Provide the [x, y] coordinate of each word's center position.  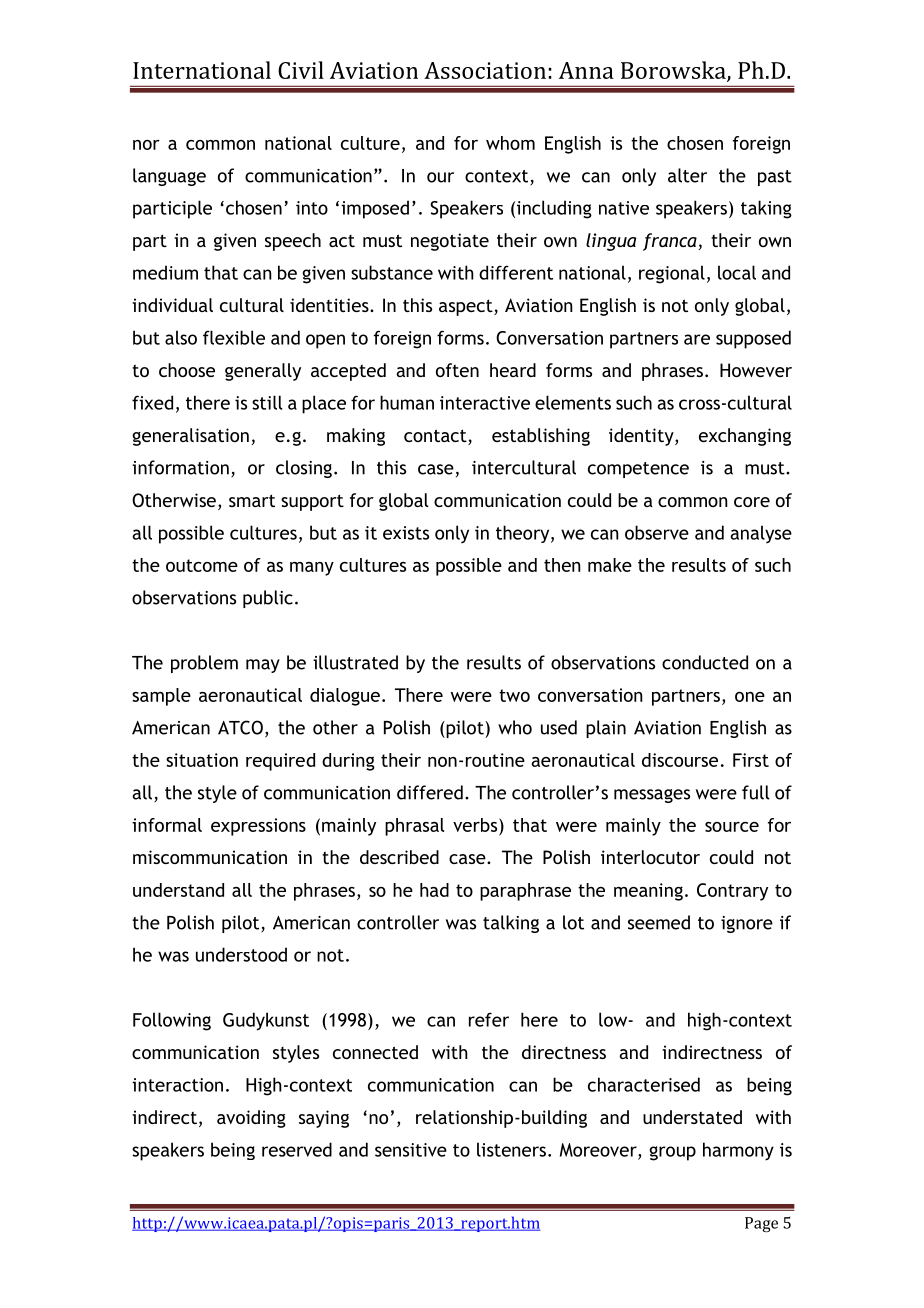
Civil [301, 70]
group [672, 1153]
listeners [511, 1149]
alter [687, 175]
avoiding [251, 1119]
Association [485, 70]
